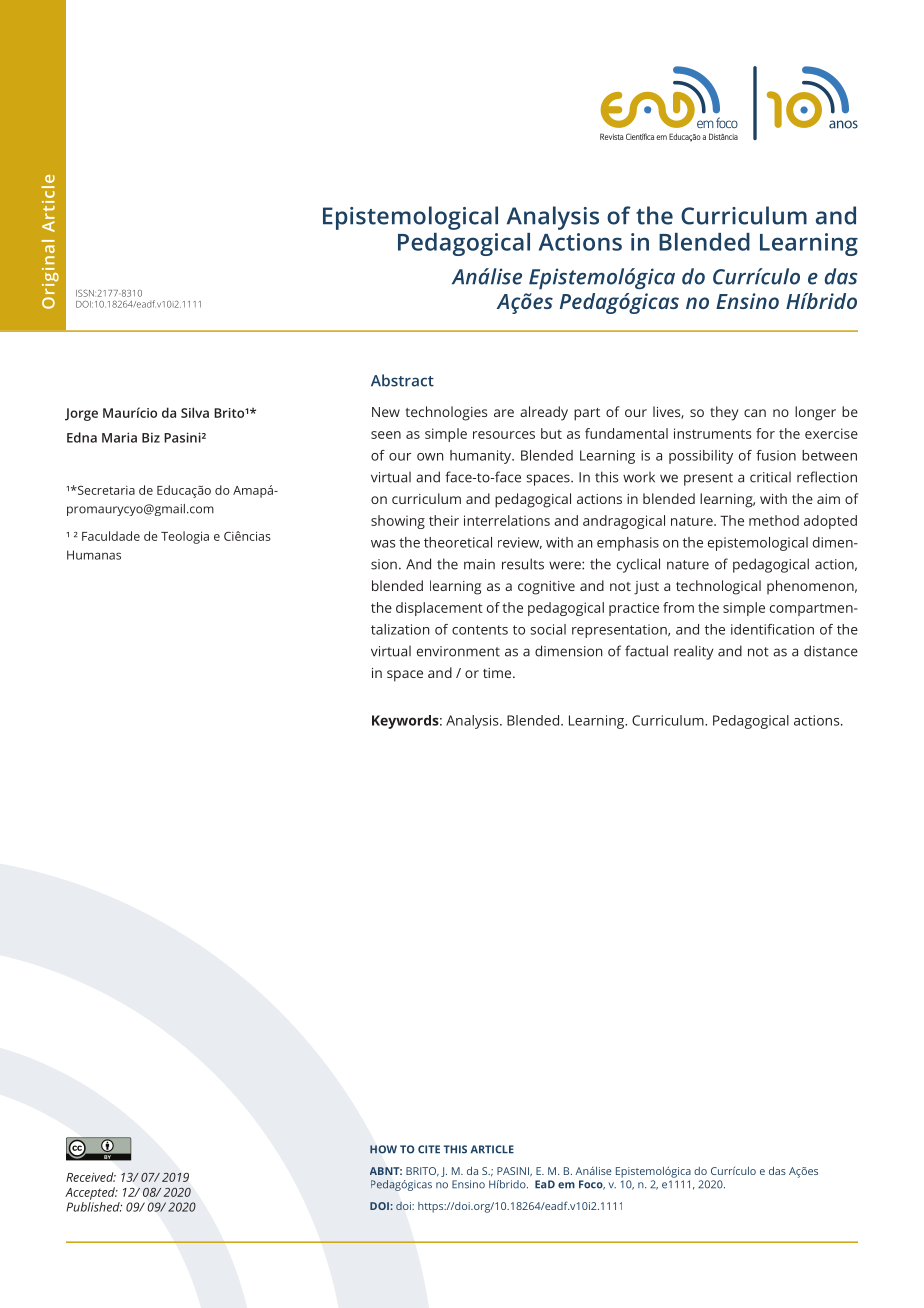 This screenshot has width=924, height=1308. Describe the element at coordinates (91, 1177) in the screenshot. I see `Received` at that location.
